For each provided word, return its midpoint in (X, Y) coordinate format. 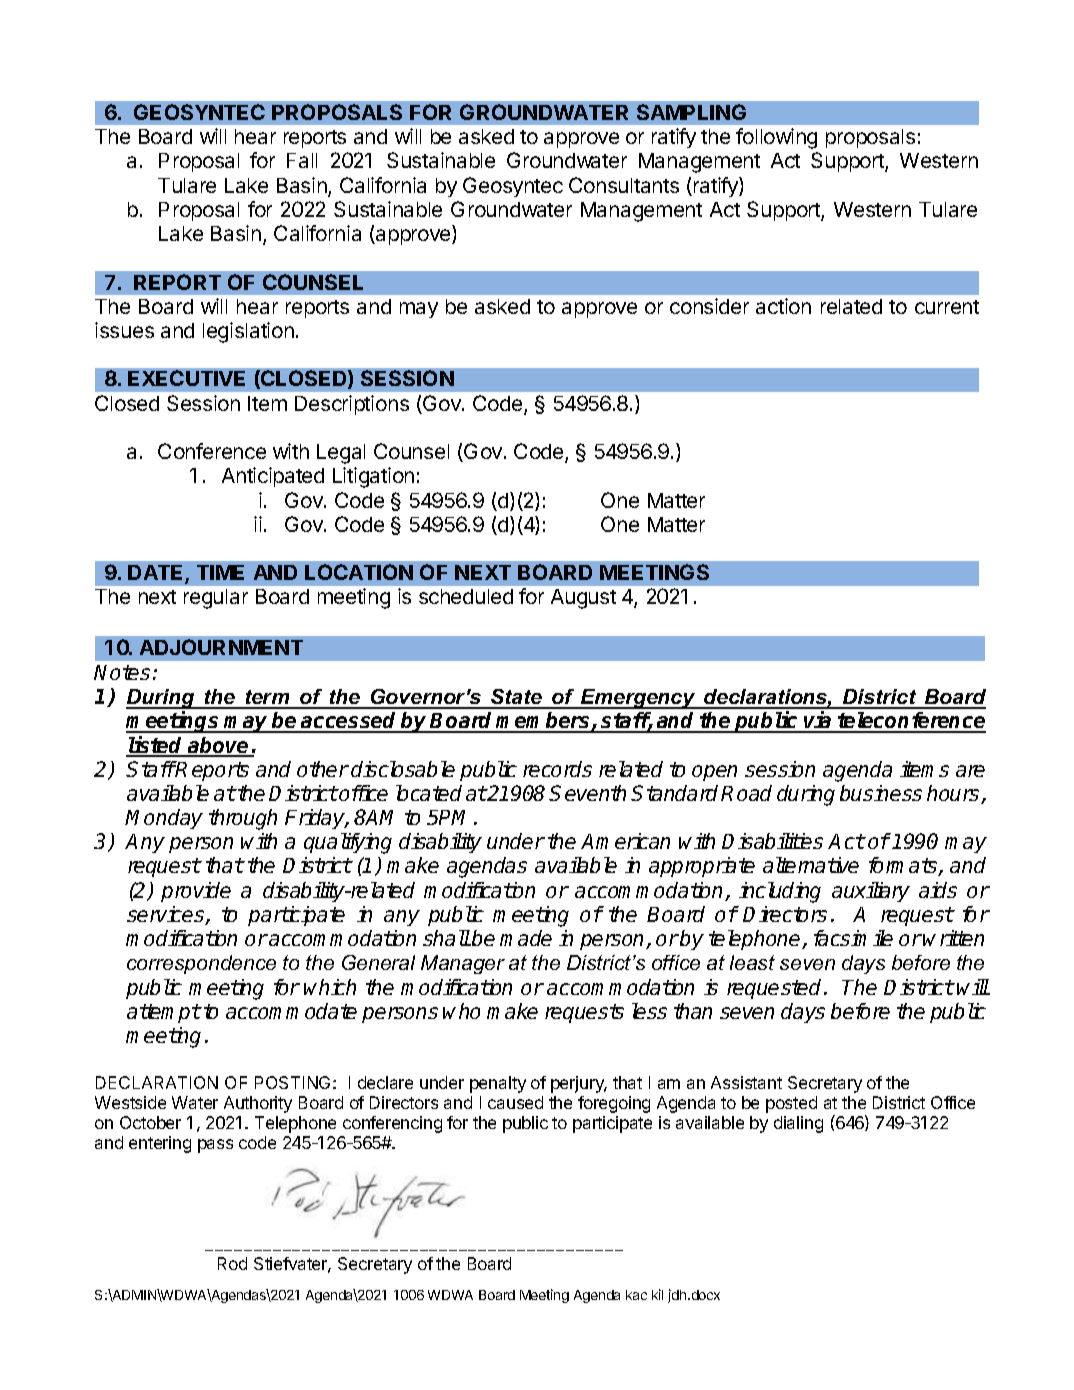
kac (636, 1295)
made (526, 938)
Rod (232, 1263)
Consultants (624, 185)
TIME (220, 572)
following (776, 138)
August (583, 599)
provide (196, 892)
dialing (798, 1124)
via (818, 721)
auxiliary (871, 892)
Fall (302, 160)
